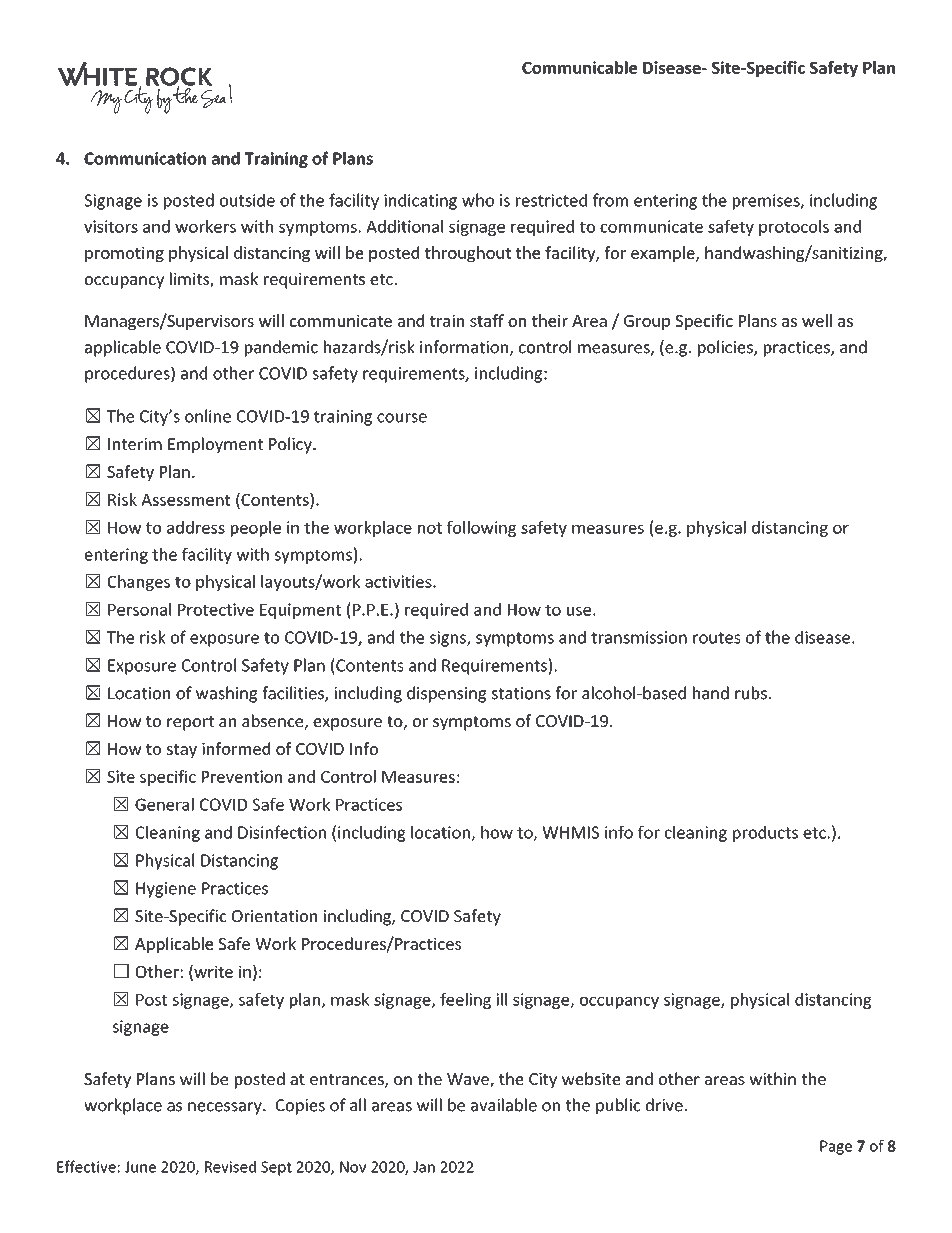 This screenshot has width=952, height=1233. Describe the element at coordinates (487, 320) in the screenshot. I see `staff` at that location.
